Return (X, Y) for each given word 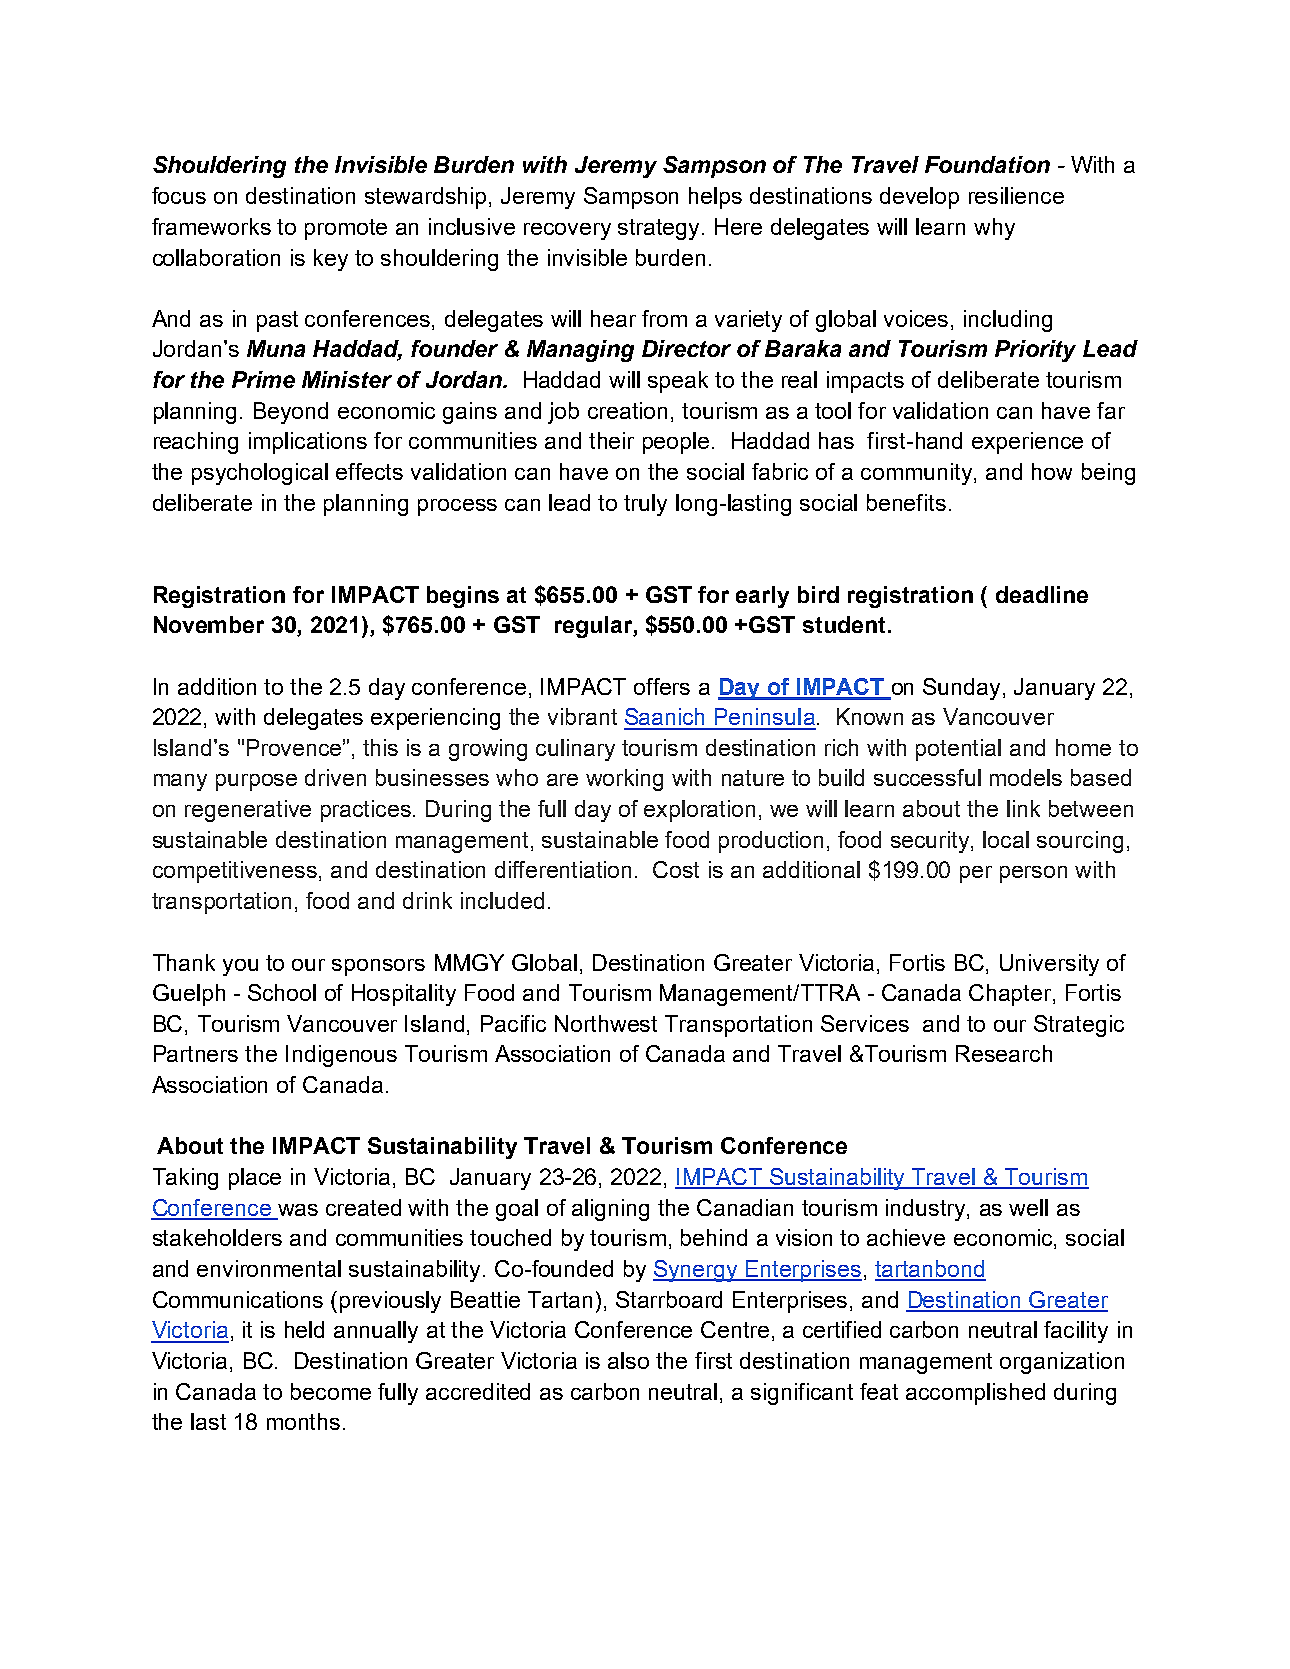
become (331, 1391)
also (628, 1360)
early (762, 597)
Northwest (606, 1023)
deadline (1042, 594)
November (209, 624)
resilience (1016, 195)
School (282, 992)
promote (346, 229)
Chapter (1011, 995)
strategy (660, 229)
